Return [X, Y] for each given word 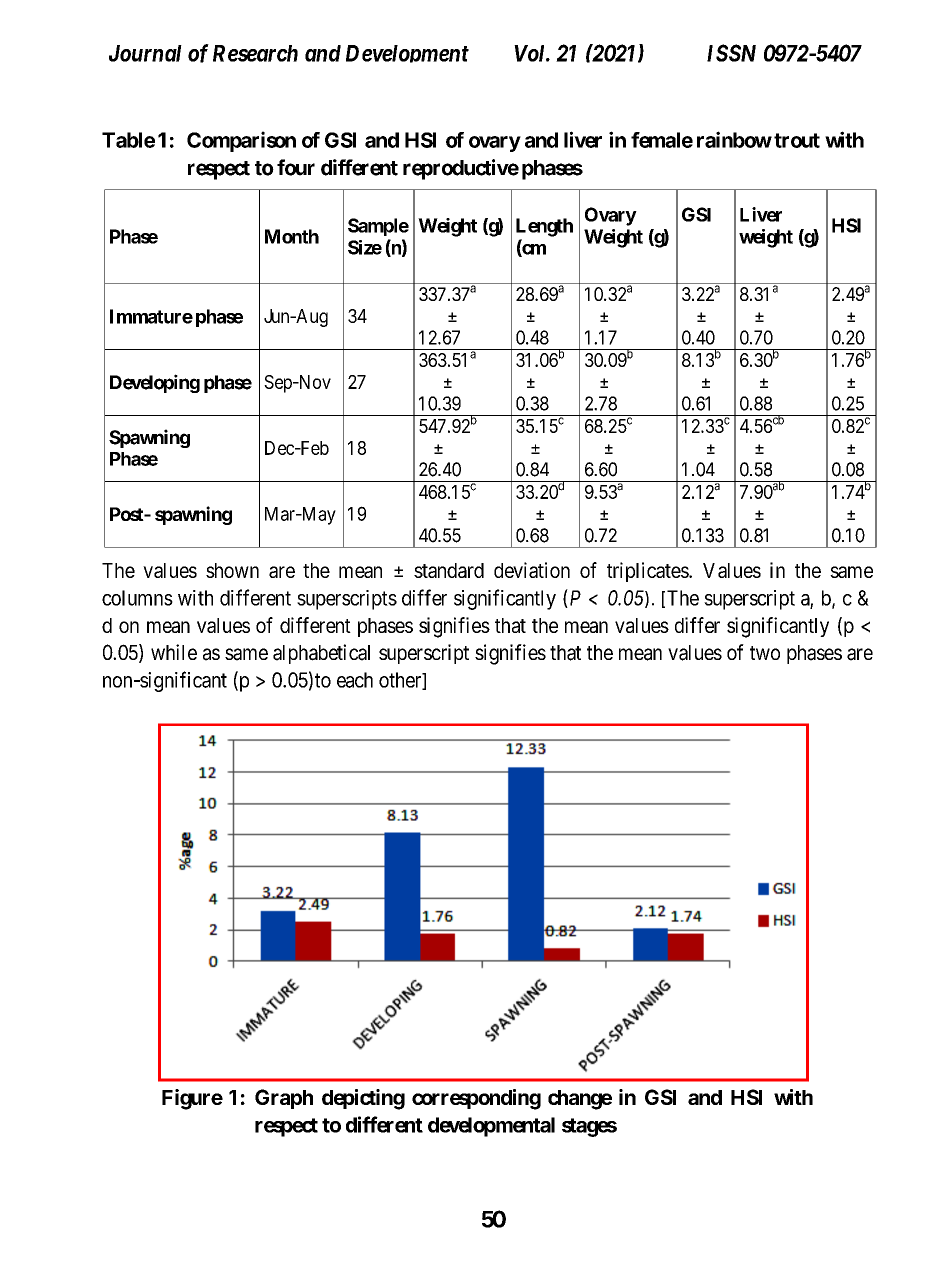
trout [797, 140]
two [765, 653]
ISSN [731, 53]
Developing [155, 383]
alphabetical [321, 654]
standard [449, 570]
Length [544, 227]
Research [255, 53]
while [174, 652]
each [355, 680]
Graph [284, 1099]
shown [232, 570]
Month [292, 236]
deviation [532, 570]
